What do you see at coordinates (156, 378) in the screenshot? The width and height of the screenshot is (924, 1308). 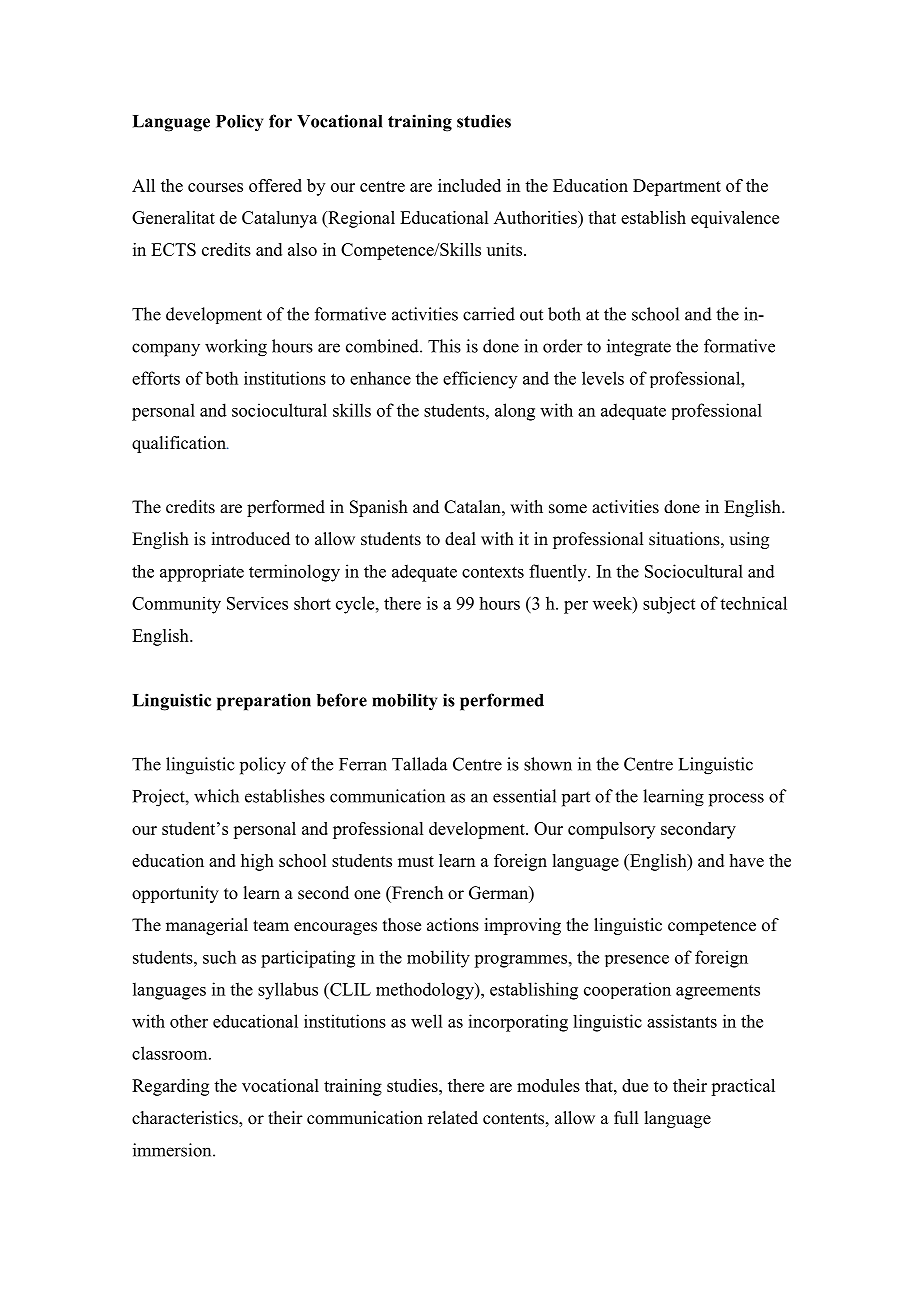 I see `efforts` at bounding box center [156, 378].
